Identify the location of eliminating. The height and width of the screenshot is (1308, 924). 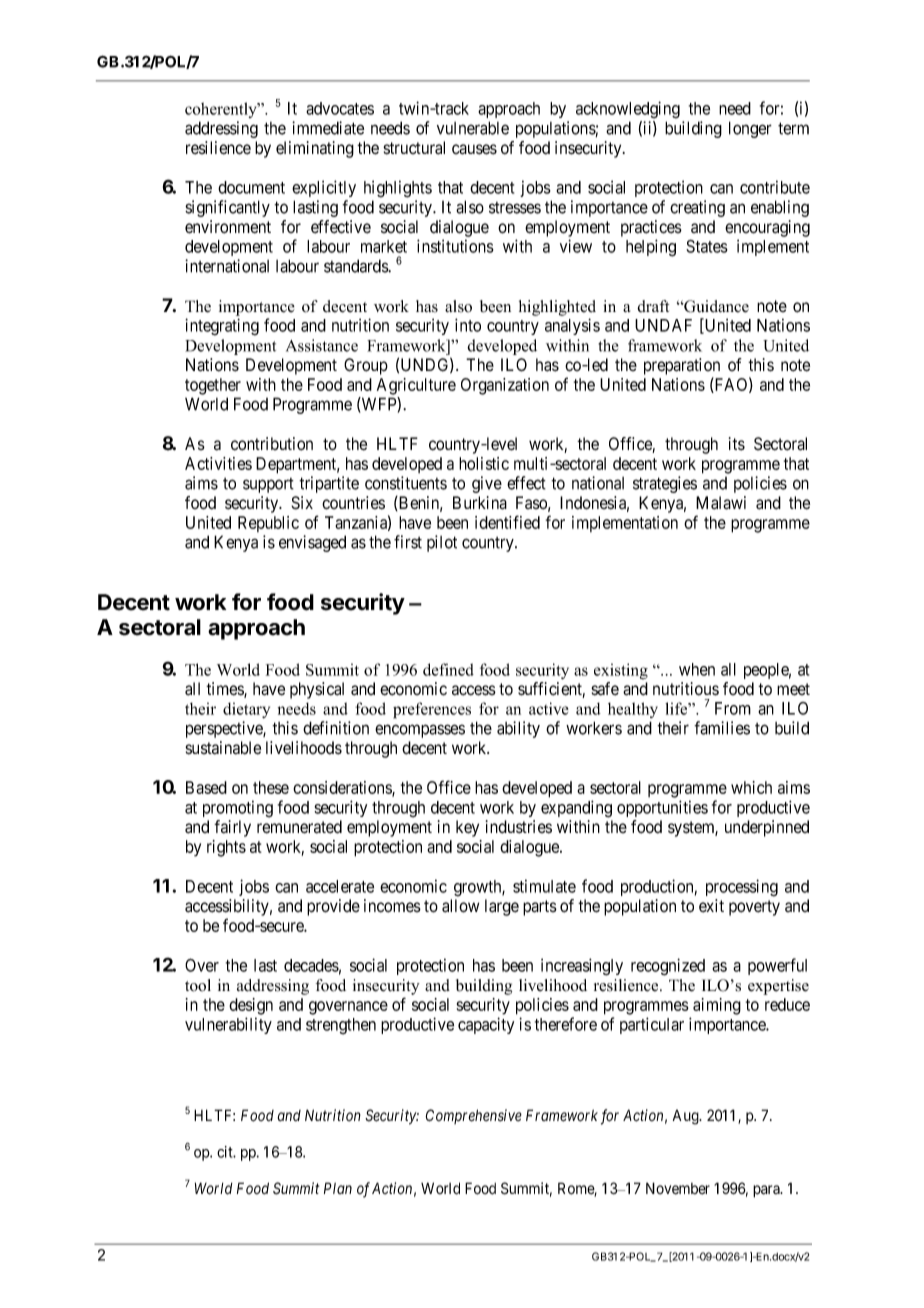
(315, 149).
